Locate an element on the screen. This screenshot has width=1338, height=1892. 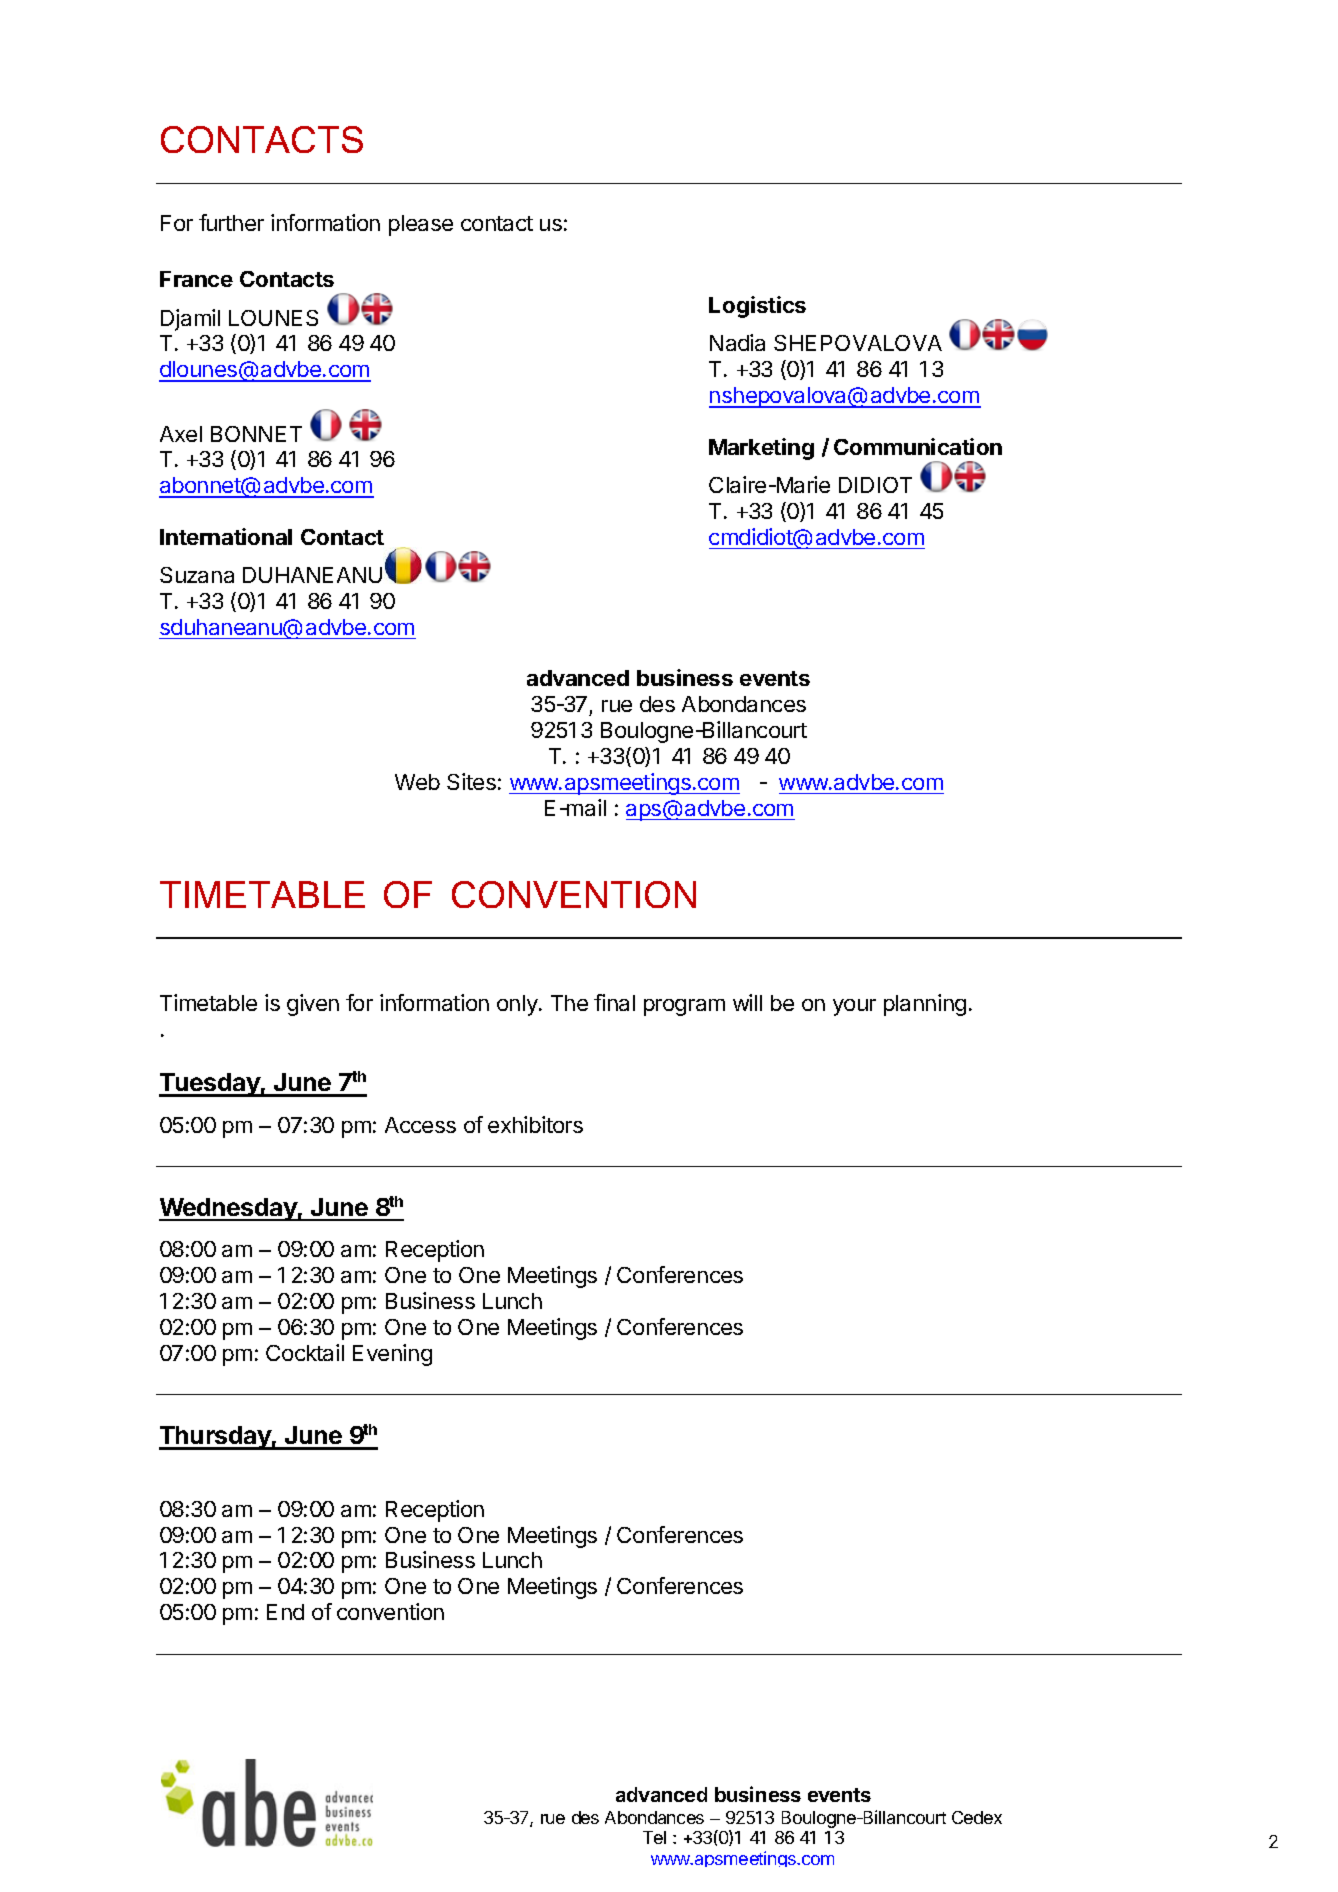
End is located at coordinates (285, 1612).
